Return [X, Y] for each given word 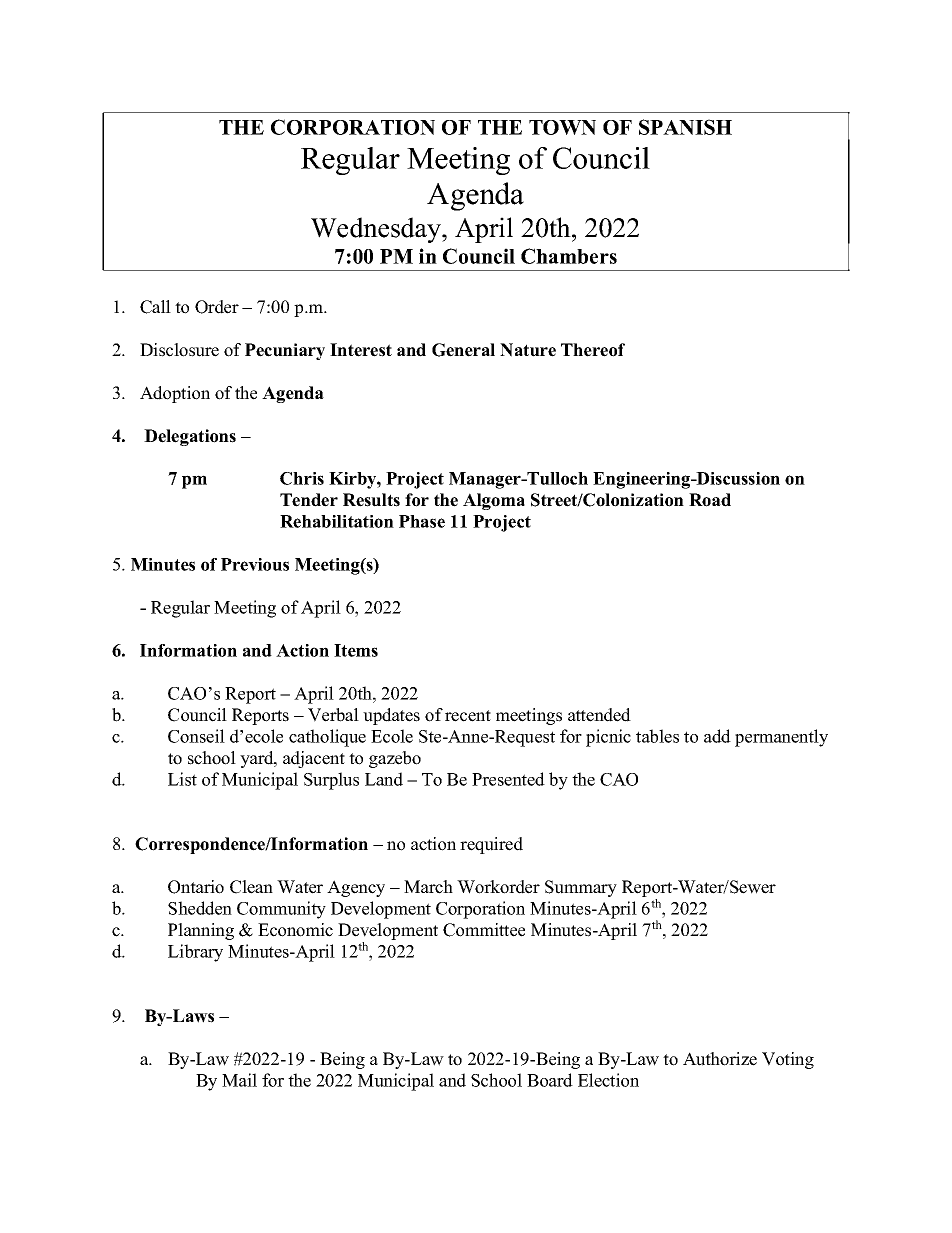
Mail [239, 1080]
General [463, 350]
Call [155, 307]
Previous [255, 564]
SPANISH [685, 127]
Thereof [593, 350]
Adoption [175, 394]
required [491, 845]
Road [710, 500]
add [717, 736]
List [182, 779]
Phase [422, 521]
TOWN [562, 127]
